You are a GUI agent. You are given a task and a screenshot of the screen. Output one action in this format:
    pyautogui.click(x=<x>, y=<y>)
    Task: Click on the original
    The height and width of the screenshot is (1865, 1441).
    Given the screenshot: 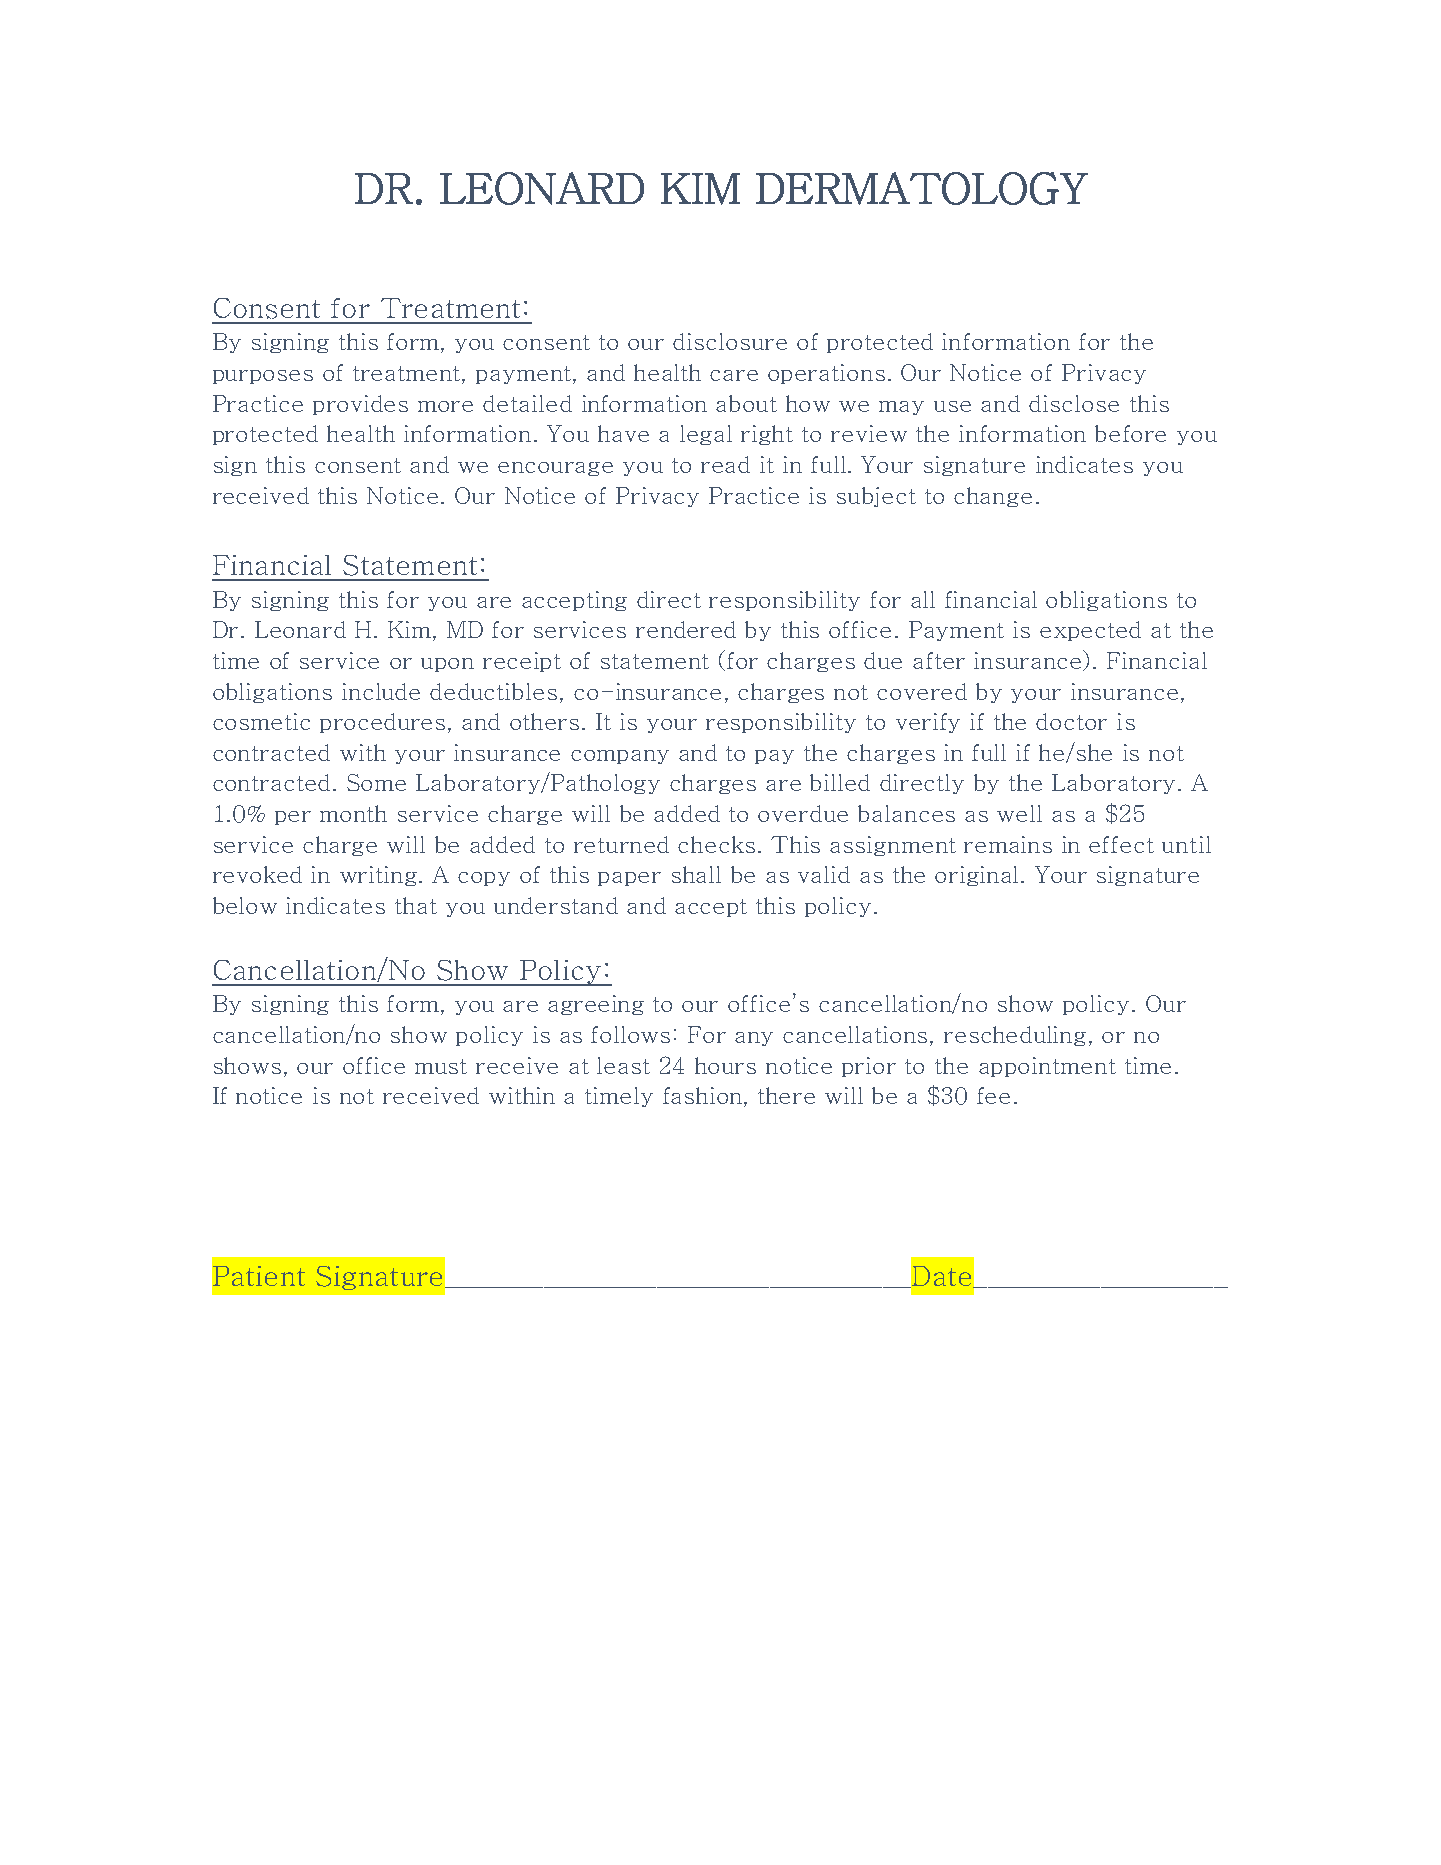 What is the action you would take?
    pyautogui.click(x=976, y=876)
